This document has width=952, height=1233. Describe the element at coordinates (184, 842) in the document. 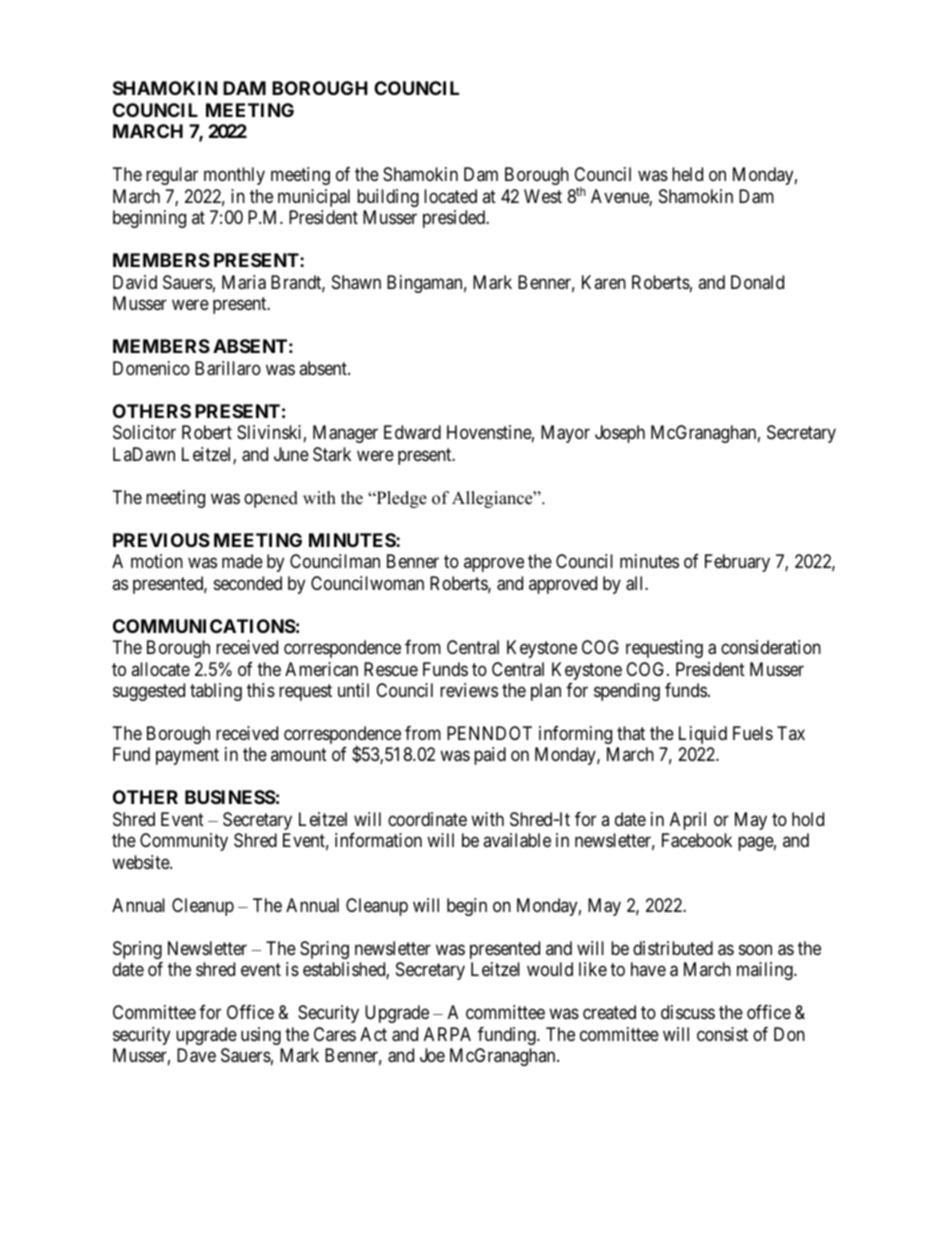

I see `Community` at that location.
